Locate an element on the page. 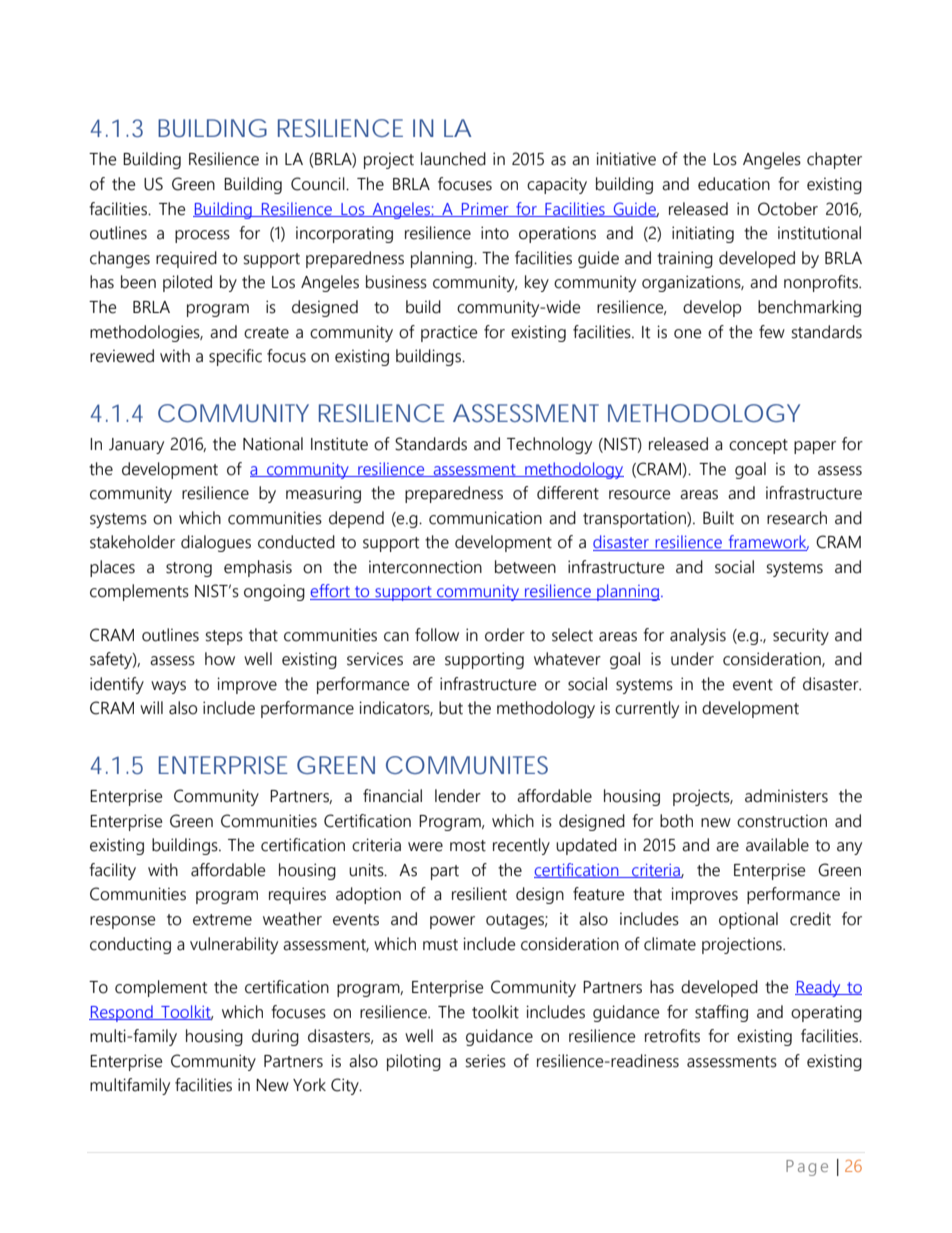  steps is located at coordinates (224, 637).
